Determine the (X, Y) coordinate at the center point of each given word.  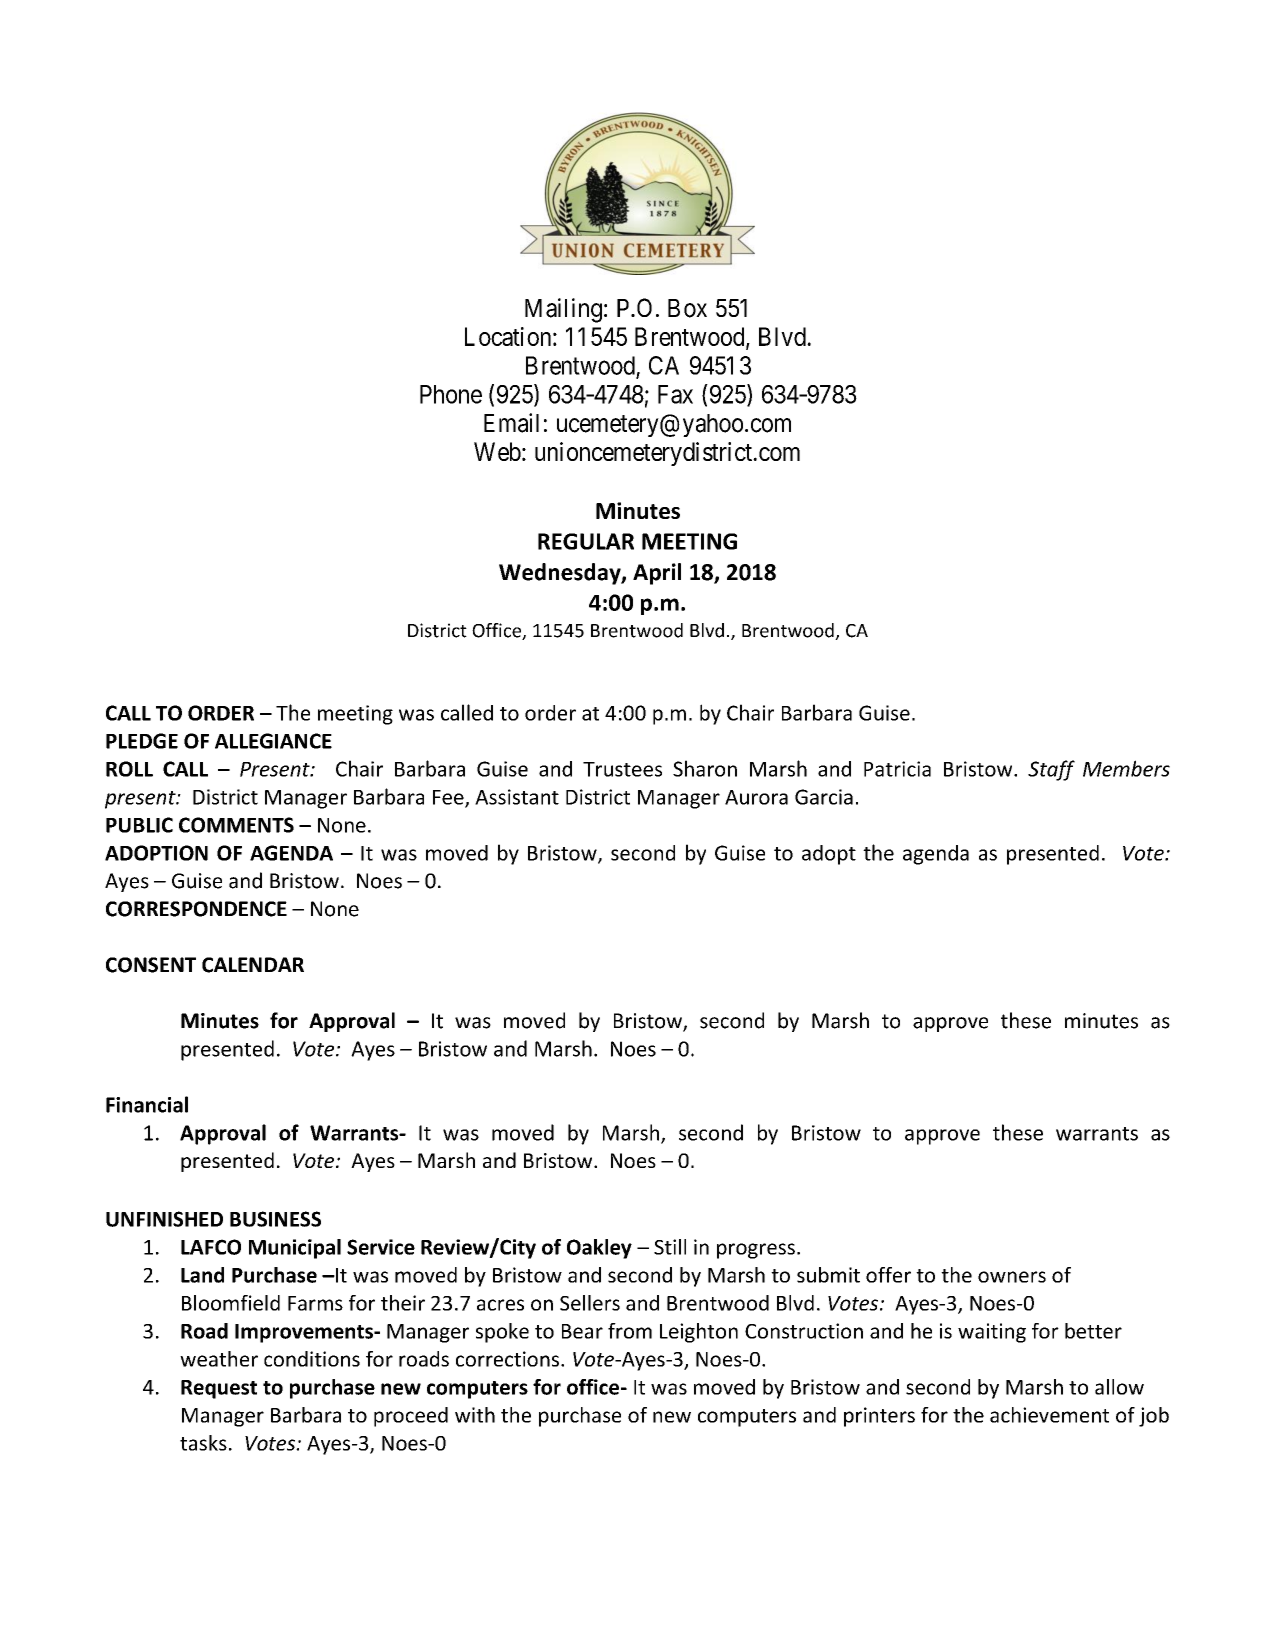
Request (219, 1389)
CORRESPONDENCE (196, 909)
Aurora (756, 797)
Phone (451, 394)
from (630, 1331)
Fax (675, 394)
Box (687, 308)
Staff (1051, 770)
